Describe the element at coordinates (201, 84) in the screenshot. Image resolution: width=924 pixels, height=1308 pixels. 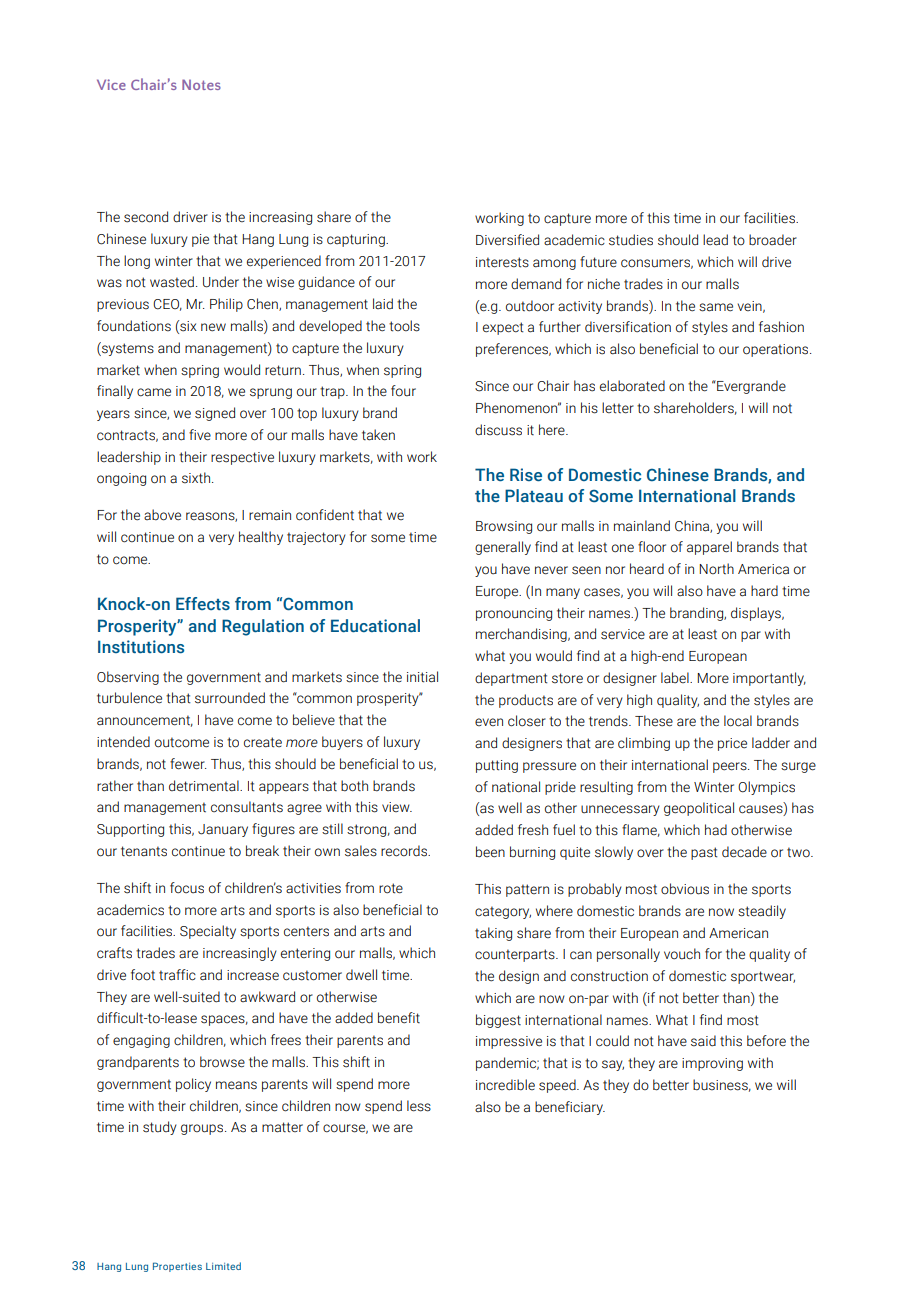
I see `Notes` at that location.
